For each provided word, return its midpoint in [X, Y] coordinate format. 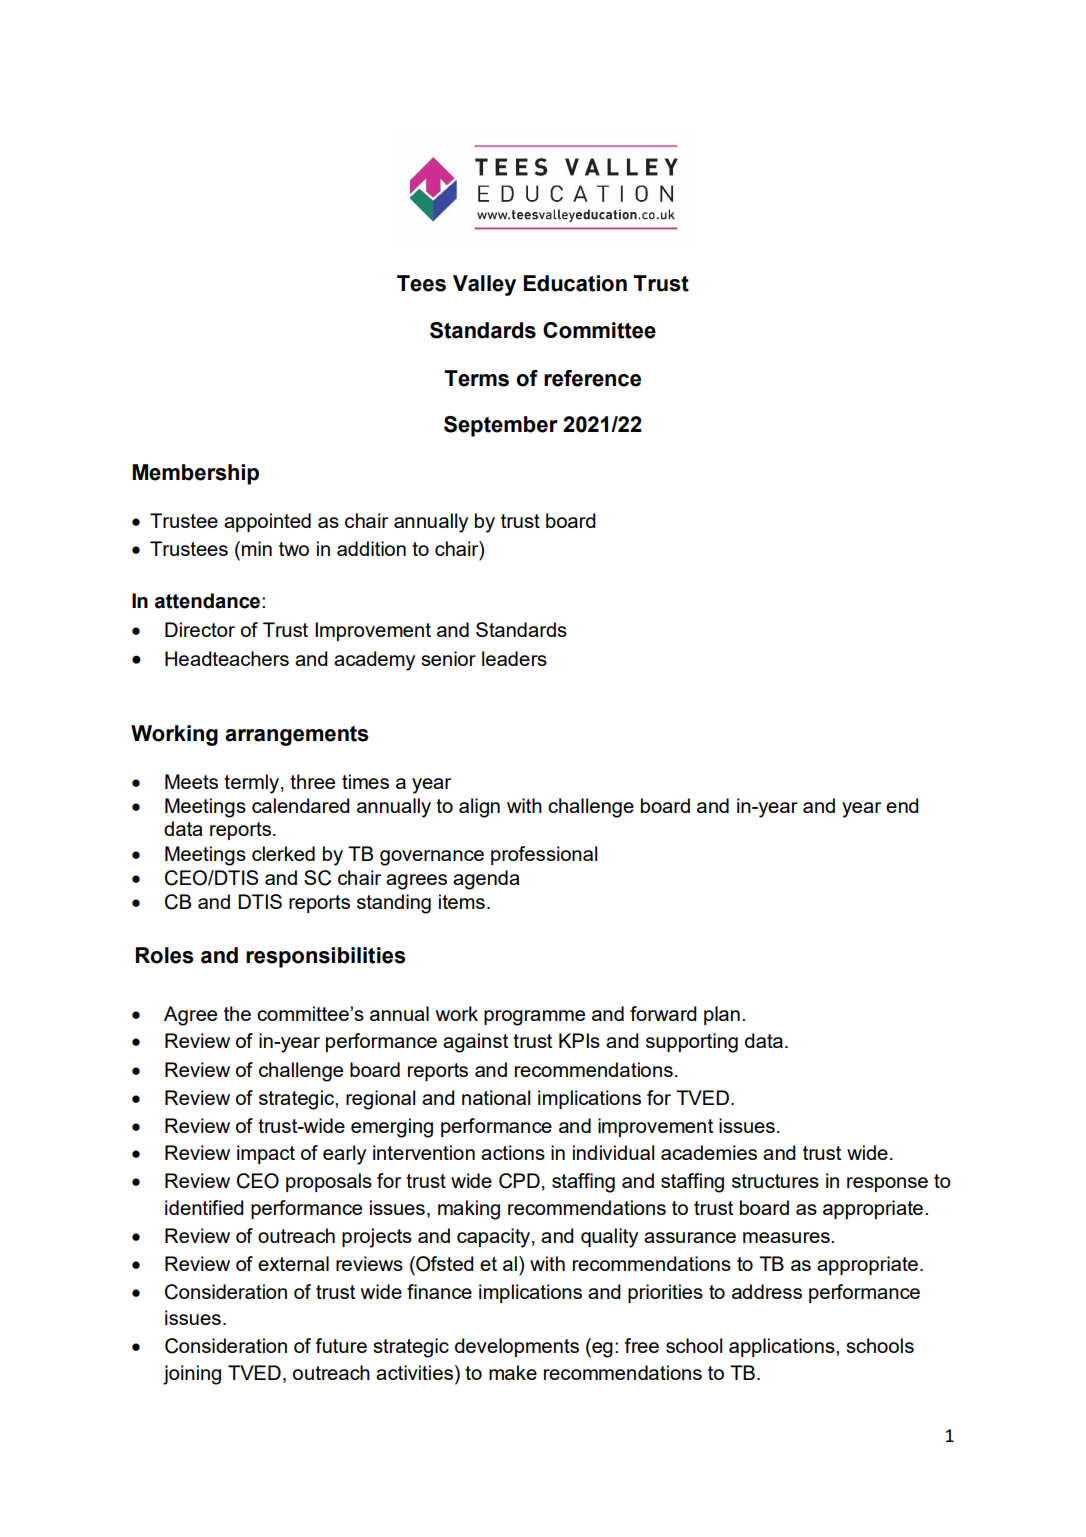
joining [192, 1375]
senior [448, 658]
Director [200, 629]
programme [534, 1018]
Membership [195, 474]
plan [722, 1015]
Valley [484, 285]
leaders [514, 658]
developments [517, 1347]
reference [592, 378]
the [237, 1013]
